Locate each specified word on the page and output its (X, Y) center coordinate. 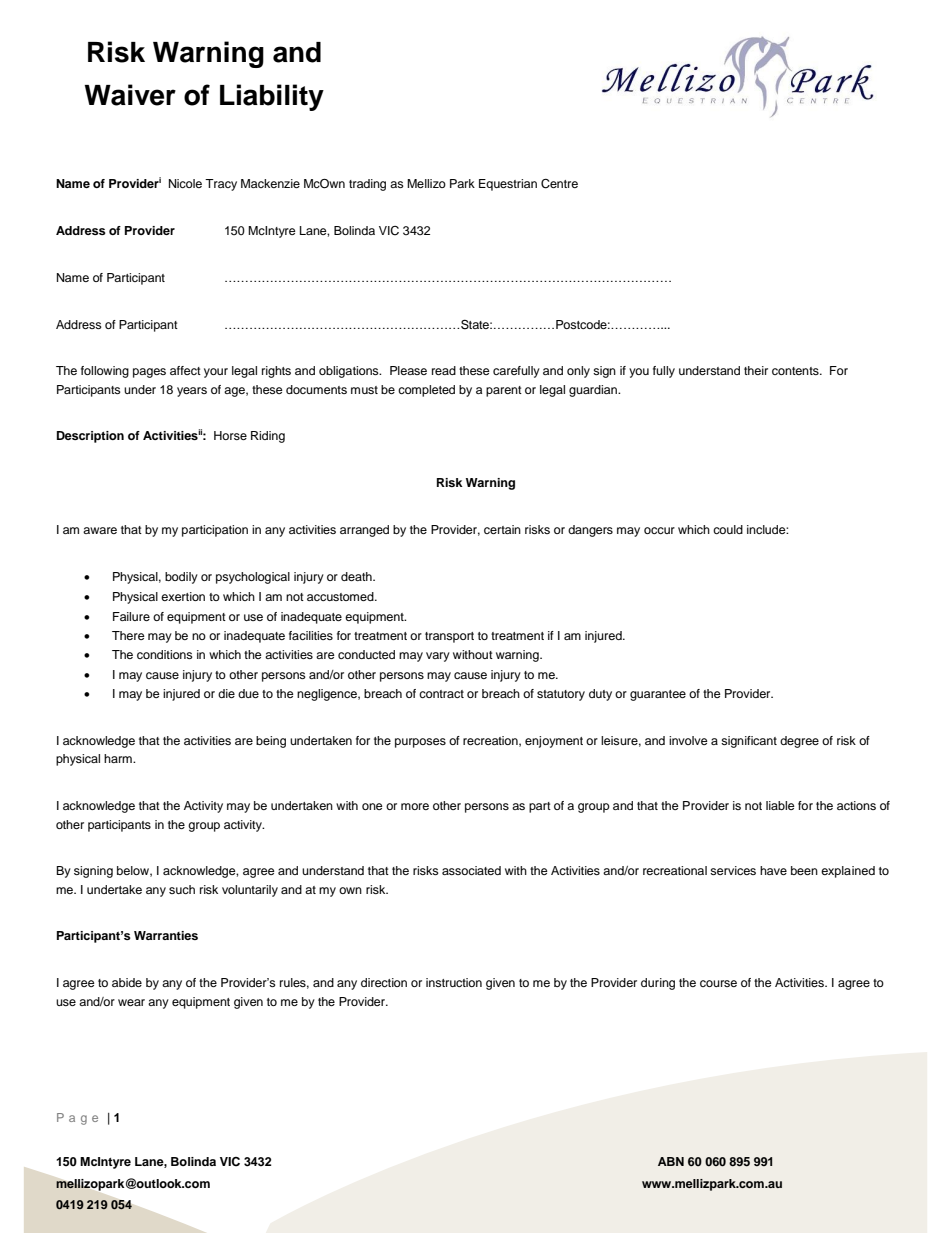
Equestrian (508, 185)
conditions (165, 654)
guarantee (658, 695)
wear (131, 1002)
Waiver (130, 95)
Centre (559, 184)
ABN (671, 1161)
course (718, 983)
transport (449, 637)
